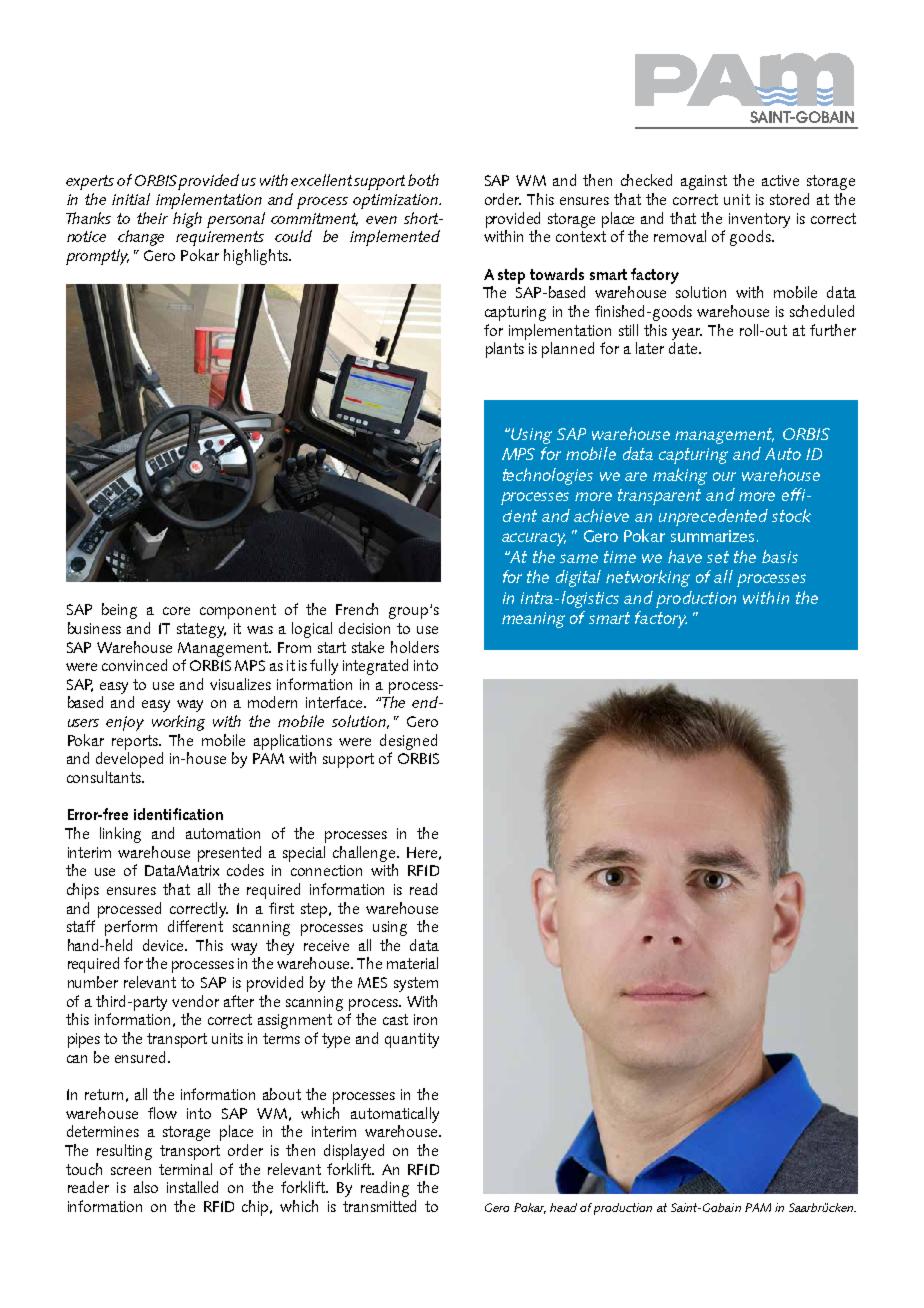 The image size is (924, 1308). What do you see at coordinates (185, 1169) in the screenshot?
I see `terminal` at bounding box center [185, 1169].
